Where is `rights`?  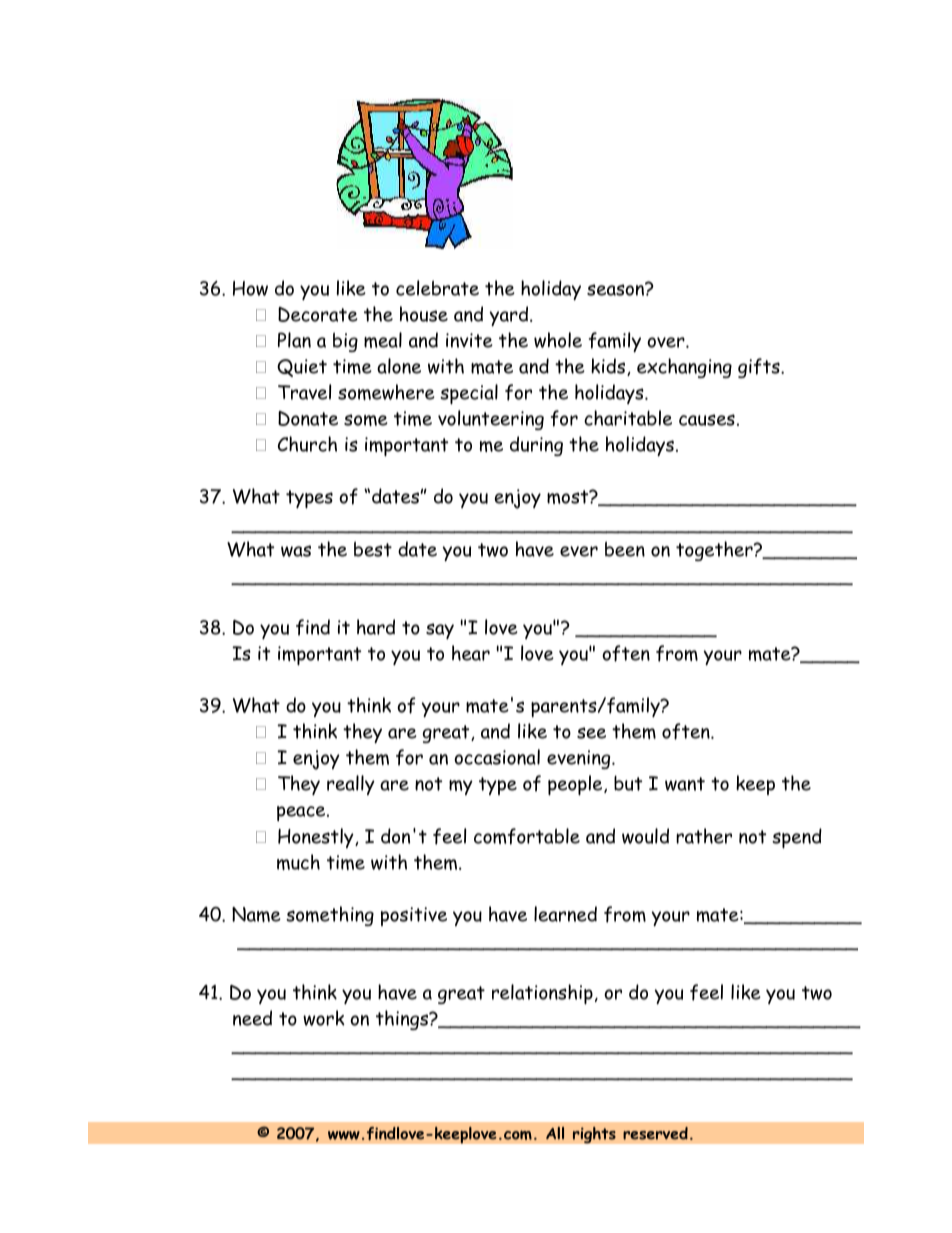
rights is located at coordinates (594, 1135).
